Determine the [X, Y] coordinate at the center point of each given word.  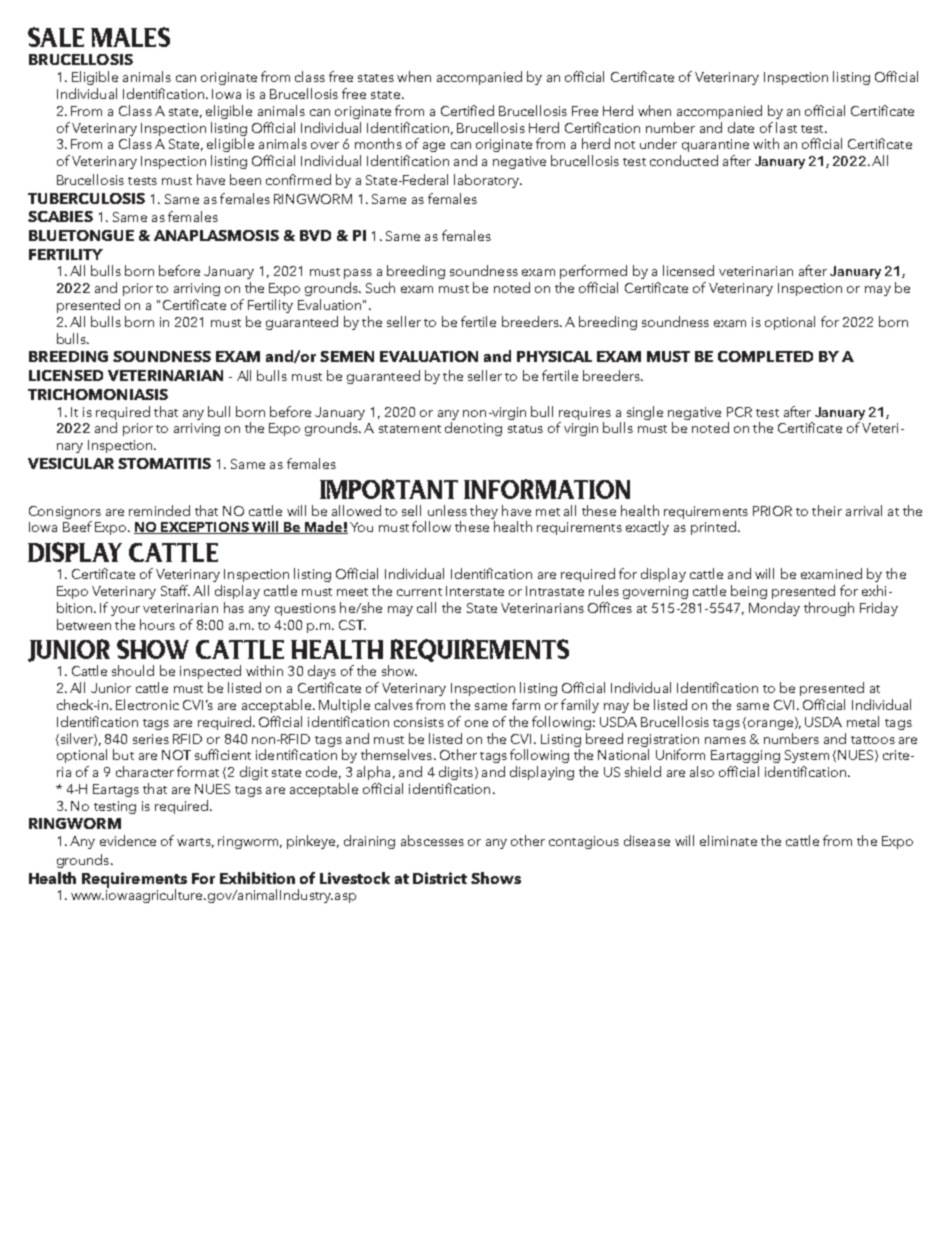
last [786, 127]
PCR [739, 412]
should [133, 670]
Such [380, 287]
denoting [473, 429]
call [426, 607]
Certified [467, 110]
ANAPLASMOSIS [216, 235]
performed [593, 272]
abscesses [432, 840]
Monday [774, 609]
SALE [56, 37]
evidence [128, 840]
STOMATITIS [164, 463]
